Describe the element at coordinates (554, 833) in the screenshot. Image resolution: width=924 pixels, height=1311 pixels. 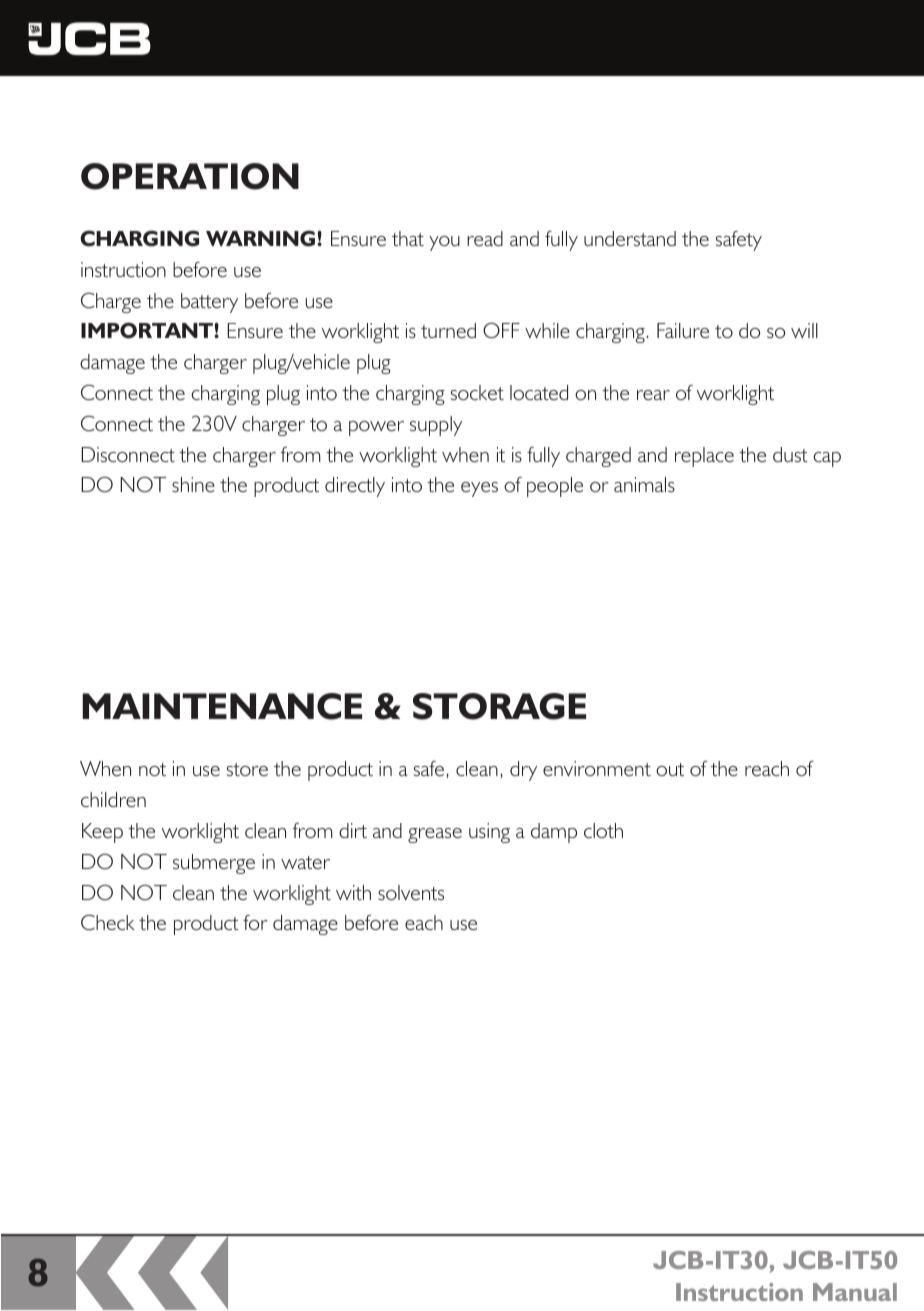
I see `damp` at that location.
